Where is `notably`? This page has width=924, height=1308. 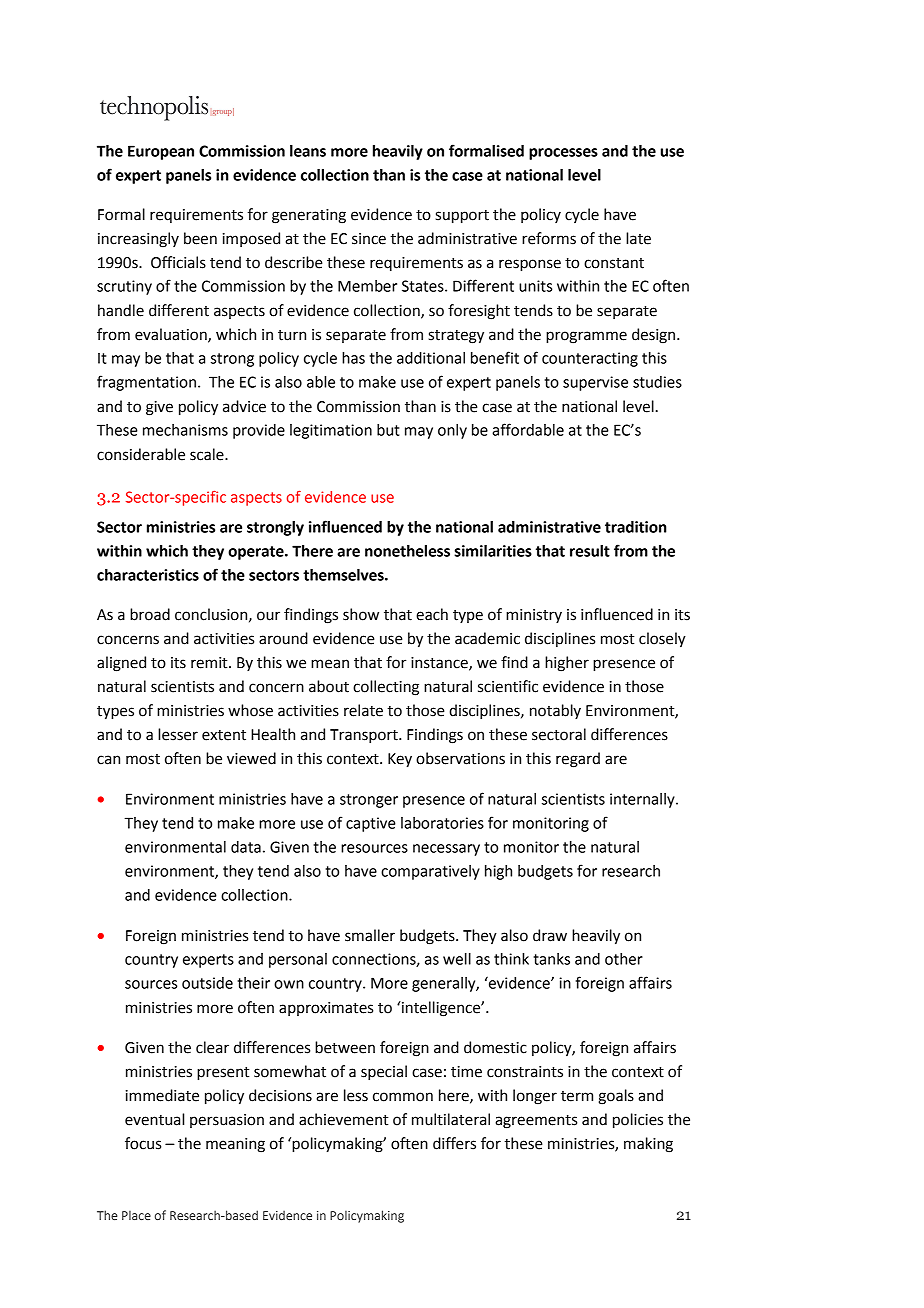 notably is located at coordinates (555, 711).
